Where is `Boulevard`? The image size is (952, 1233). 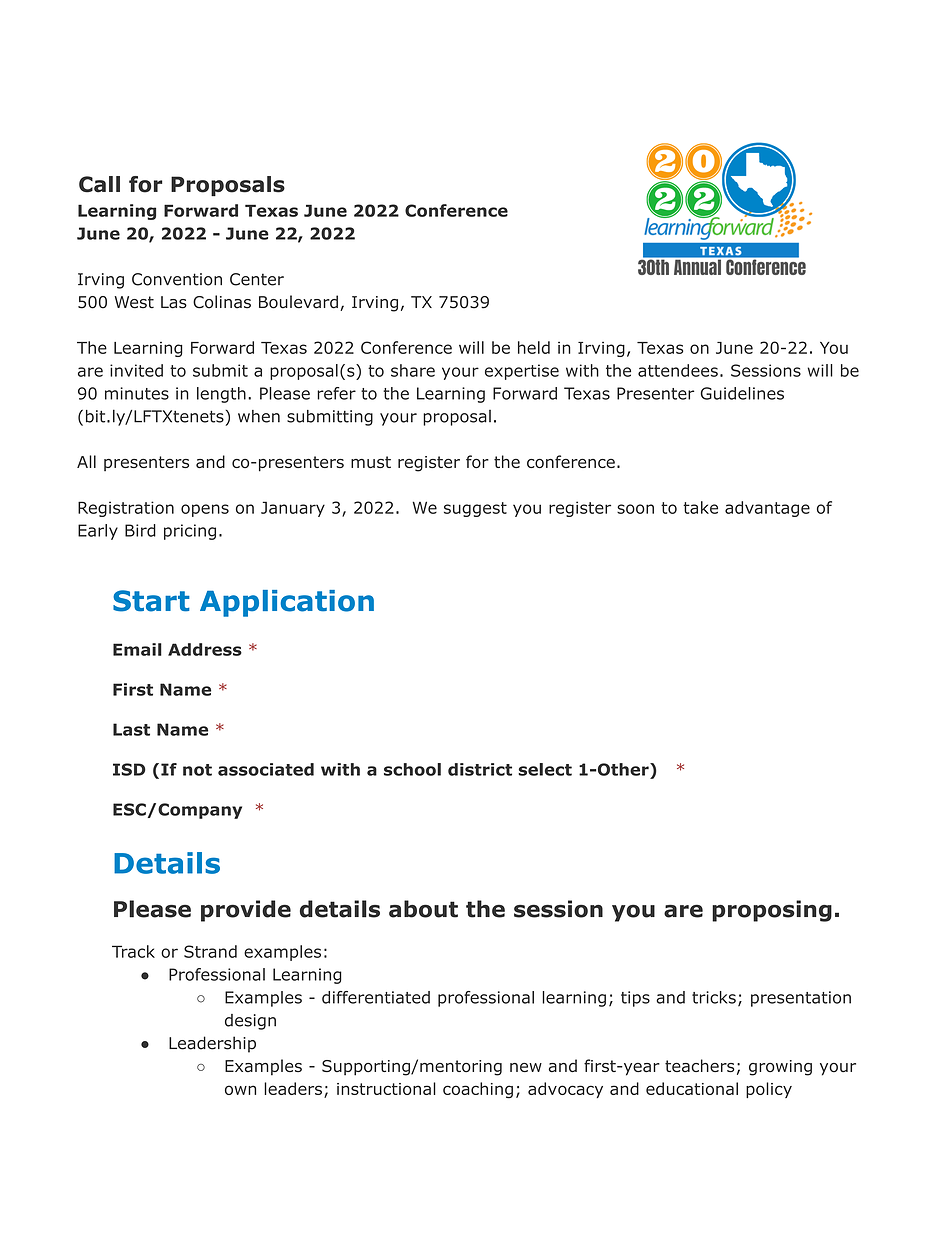 Boulevard is located at coordinates (298, 302).
